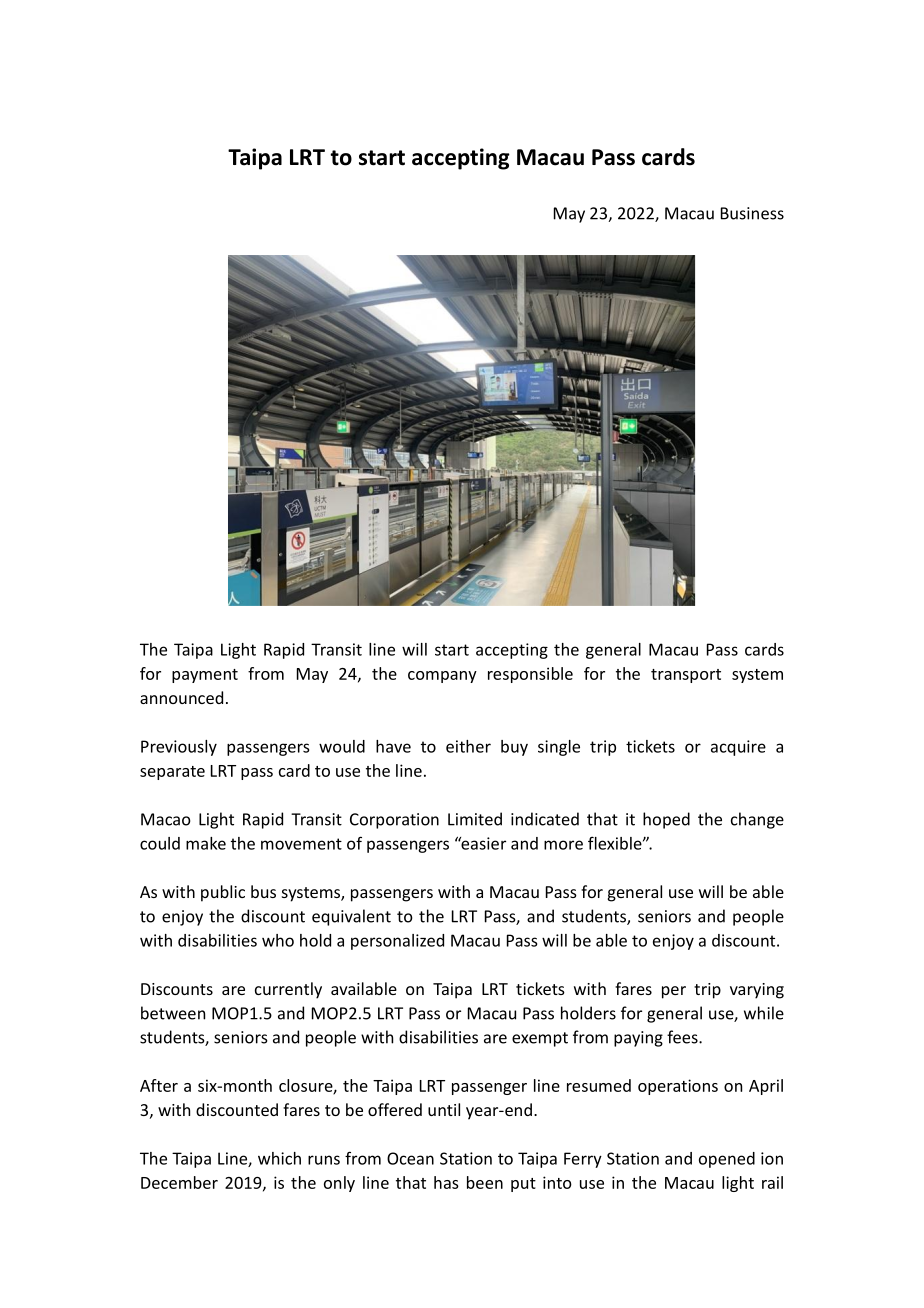 The width and height of the document is (924, 1308). What do you see at coordinates (686, 676) in the document?
I see `transport` at bounding box center [686, 676].
